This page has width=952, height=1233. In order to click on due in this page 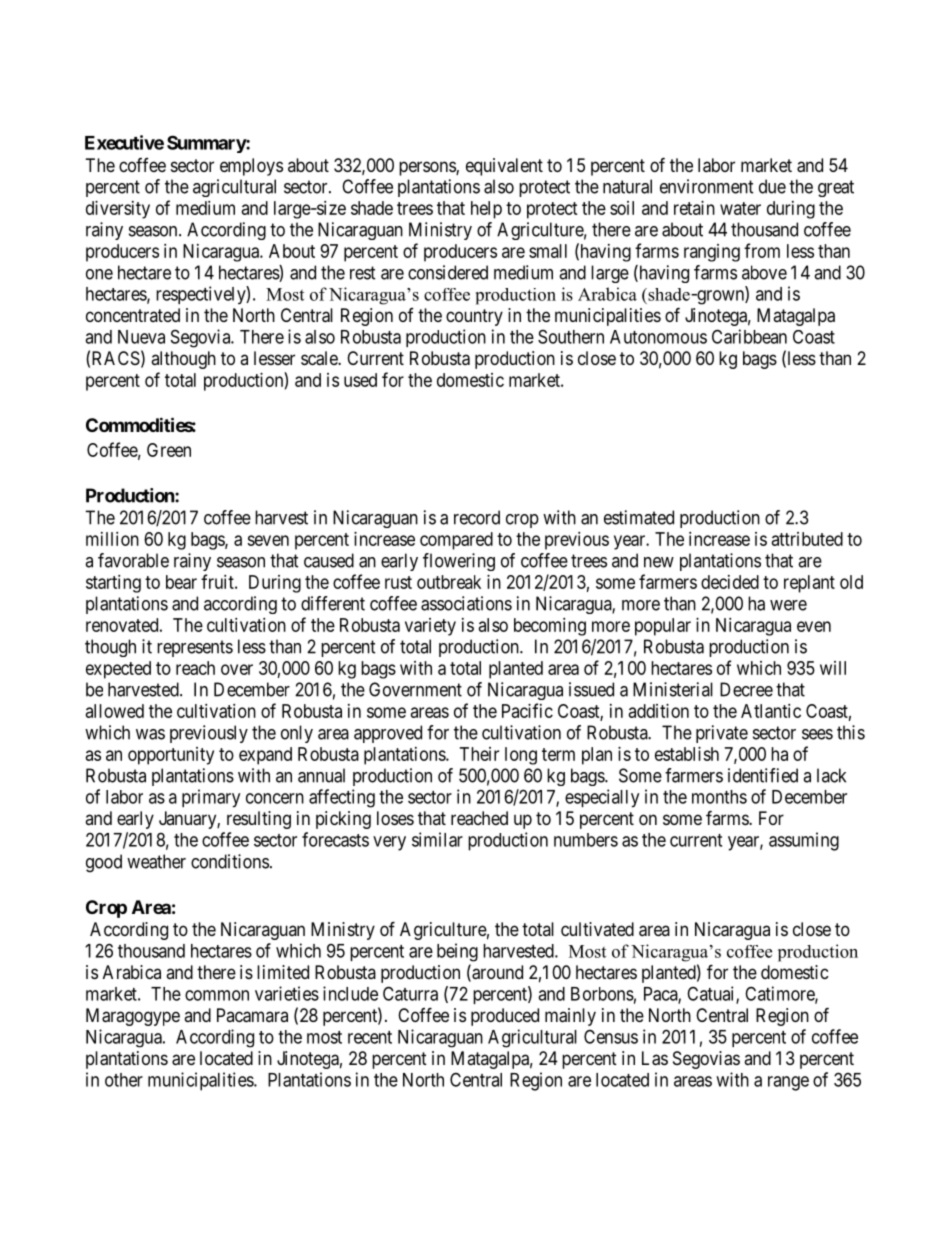, I will do `click(772, 186)`.
